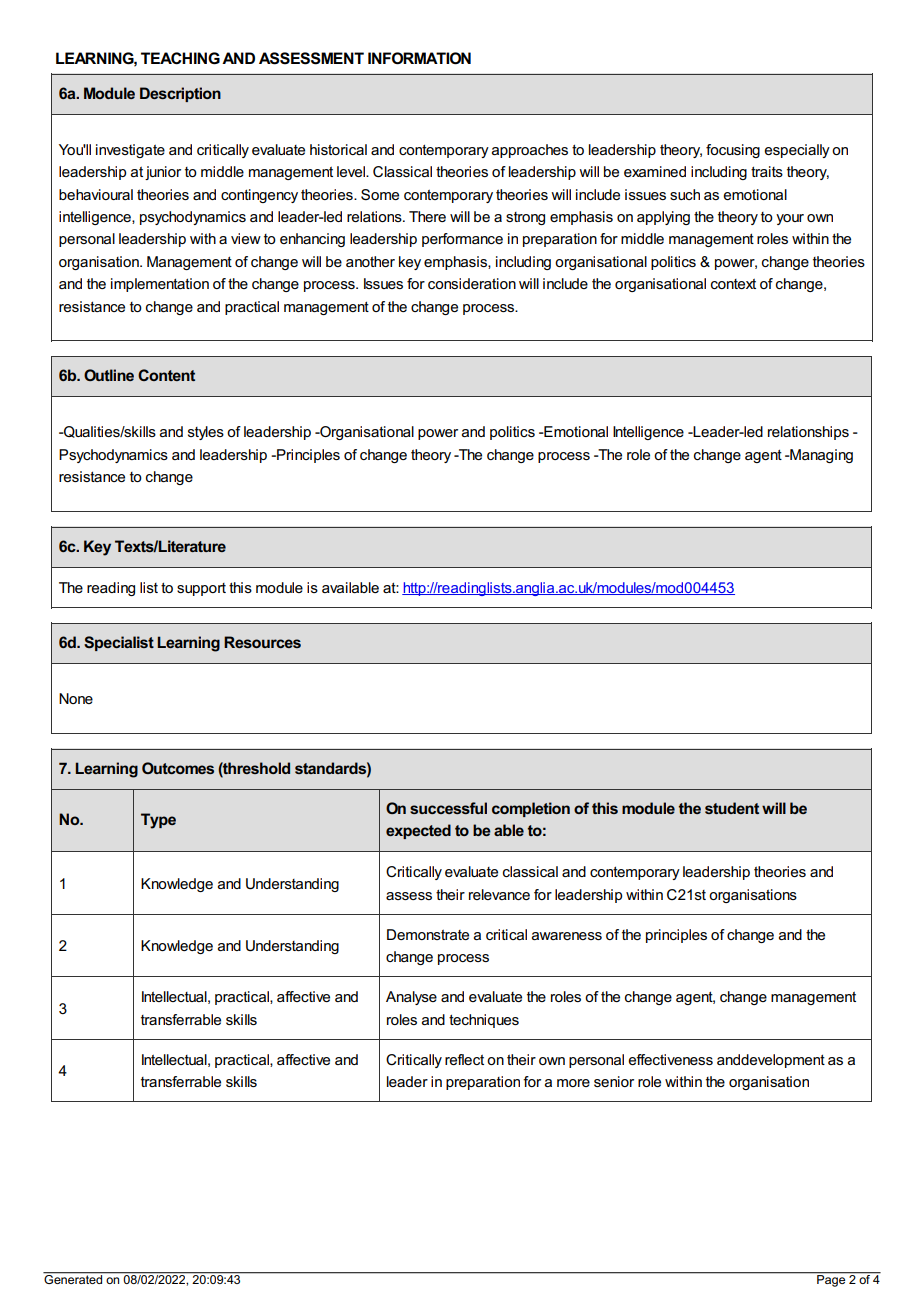  Describe the element at coordinates (831, 1279) in the screenshot. I see `Page` at that location.
